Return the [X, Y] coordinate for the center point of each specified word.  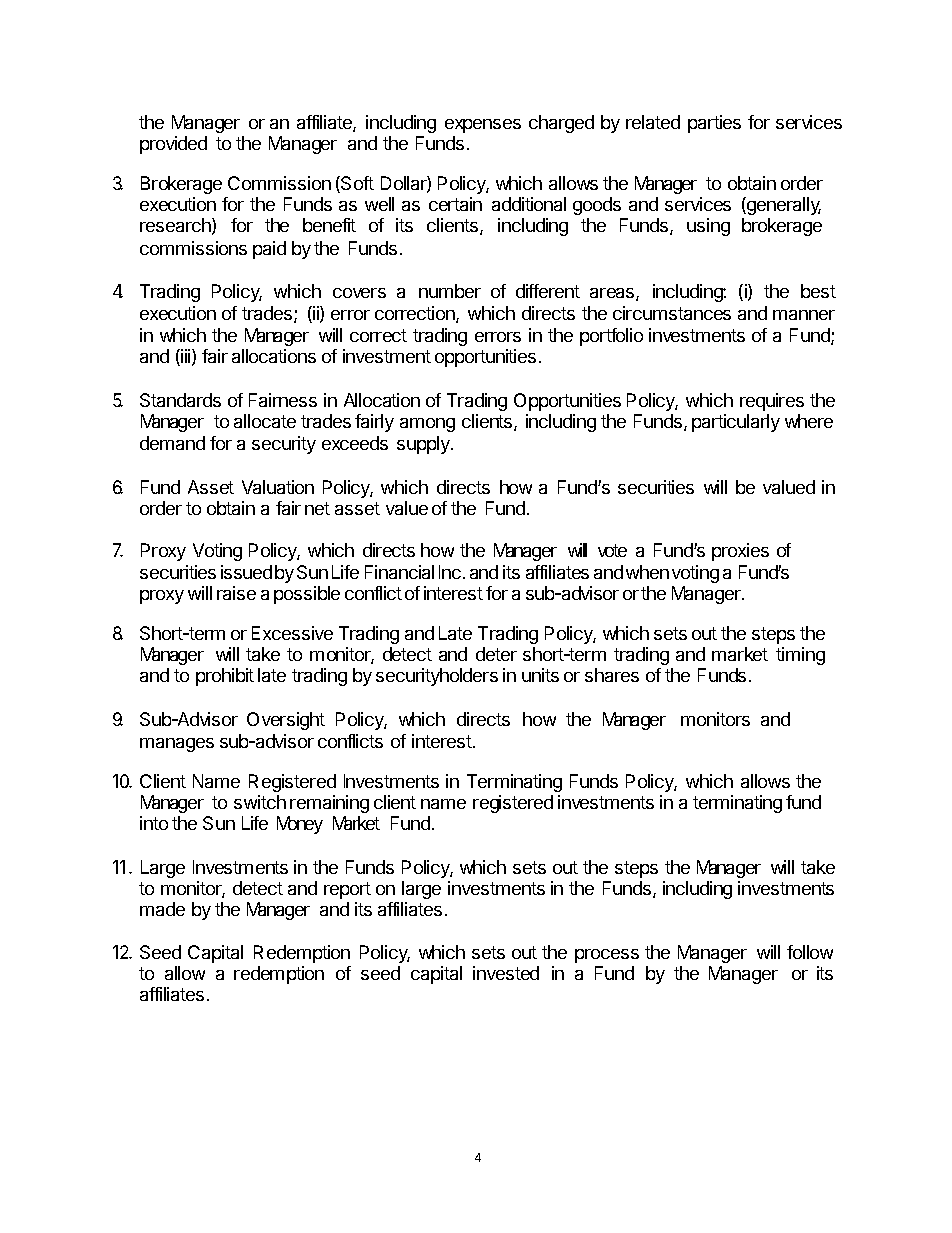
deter [496, 654]
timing [800, 656]
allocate [265, 421]
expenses [483, 126]
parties [714, 124]
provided [173, 145]
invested [506, 973]
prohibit [225, 677]
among [427, 425]
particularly [736, 423]
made [162, 909]
